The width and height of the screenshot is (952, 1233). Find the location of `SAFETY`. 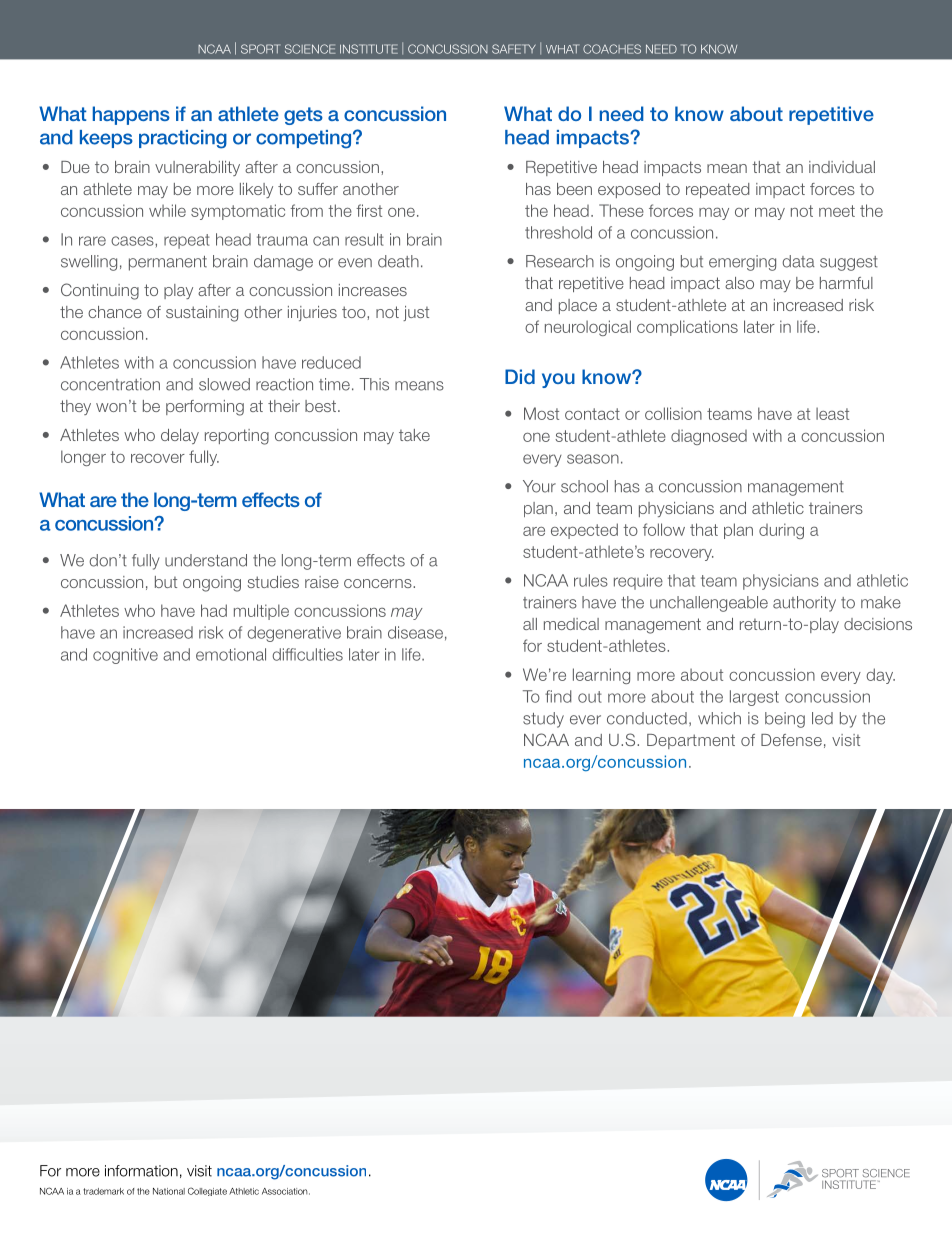

SAFETY is located at coordinates (514, 49).
